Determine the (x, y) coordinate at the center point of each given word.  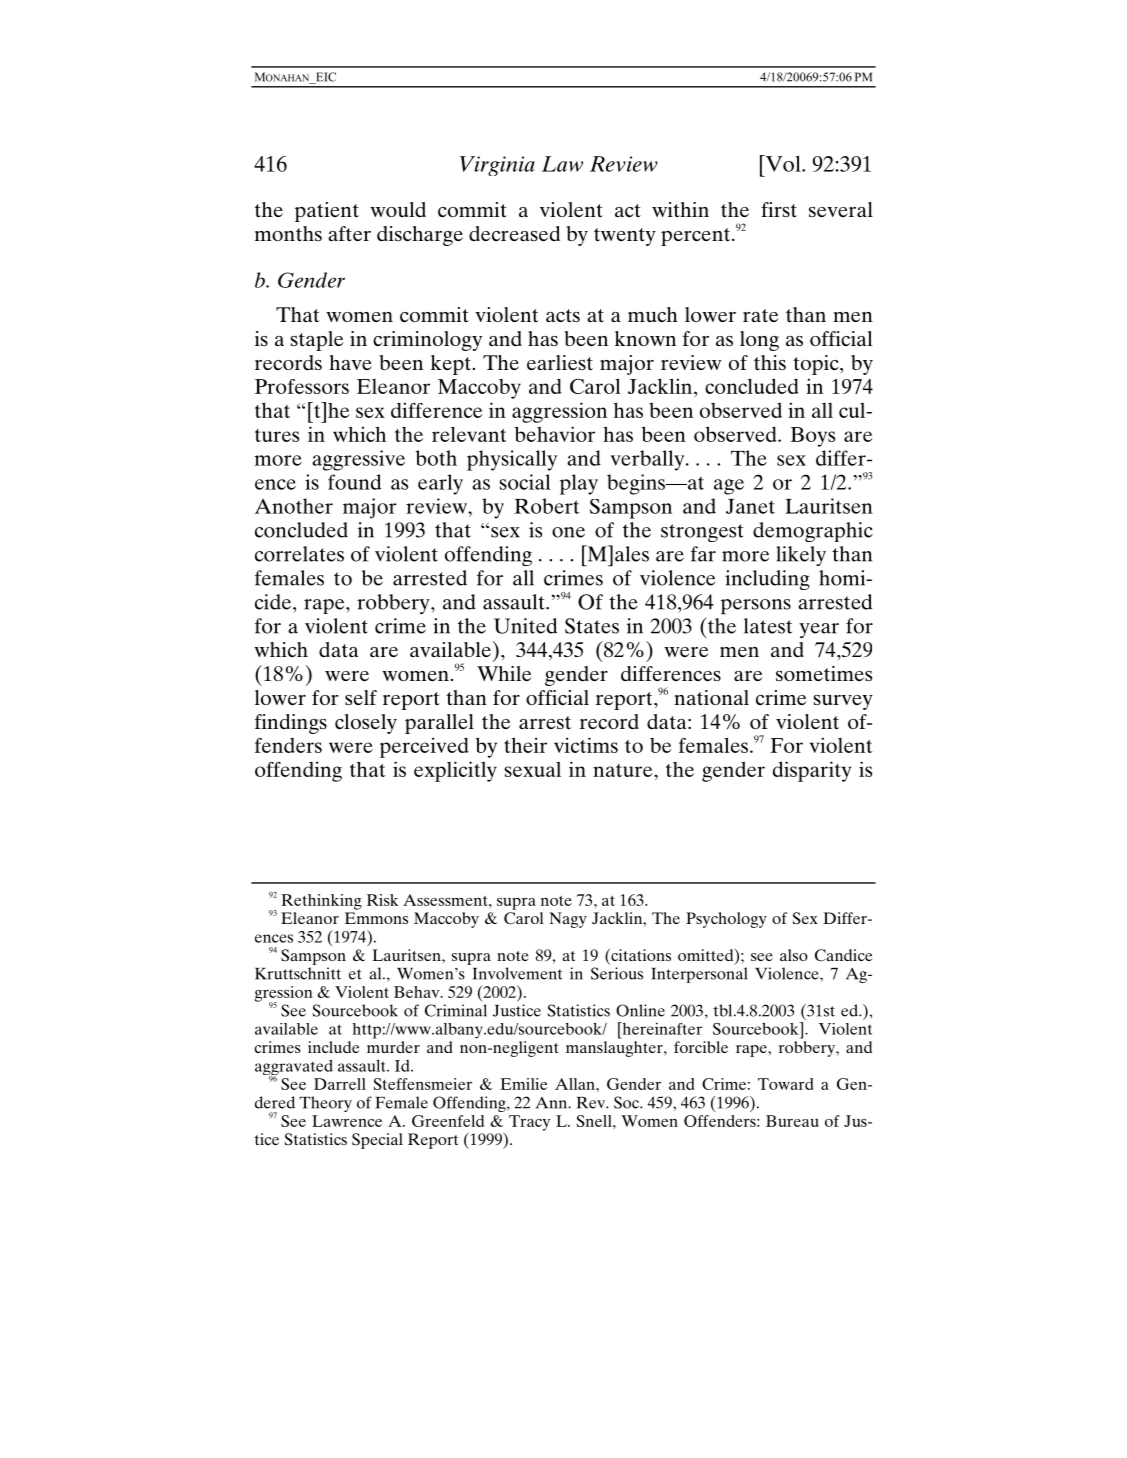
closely (366, 724)
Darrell (340, 1084)
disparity (812, 771)
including (767, 580)
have (350, 362)
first (779, 209)
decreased (514, 233)
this (770, 362)
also (794, 955)
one (568, 532)
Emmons (376, 918)
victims (586, 745)
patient (327, 212)
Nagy (568, 920)
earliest (560, 362)
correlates (299, 554)
